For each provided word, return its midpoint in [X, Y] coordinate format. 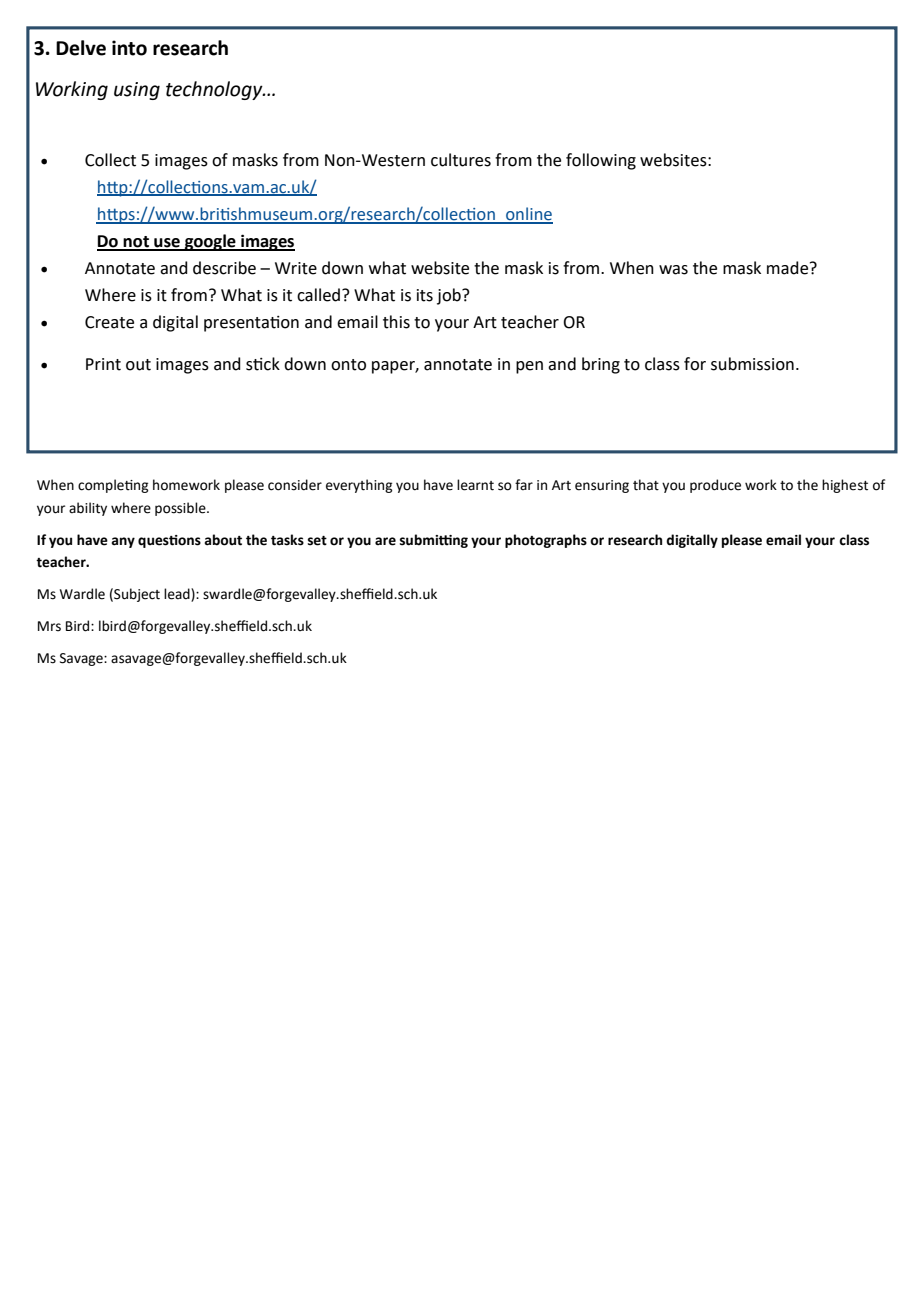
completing [113, 486]
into [129, 48]
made [789, 268]
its [425, 295]
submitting [434, 541]
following [601, 161]
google [210, 242]
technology [215, 90]
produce [715, 486]
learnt [475, 485]
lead [178, 595]
